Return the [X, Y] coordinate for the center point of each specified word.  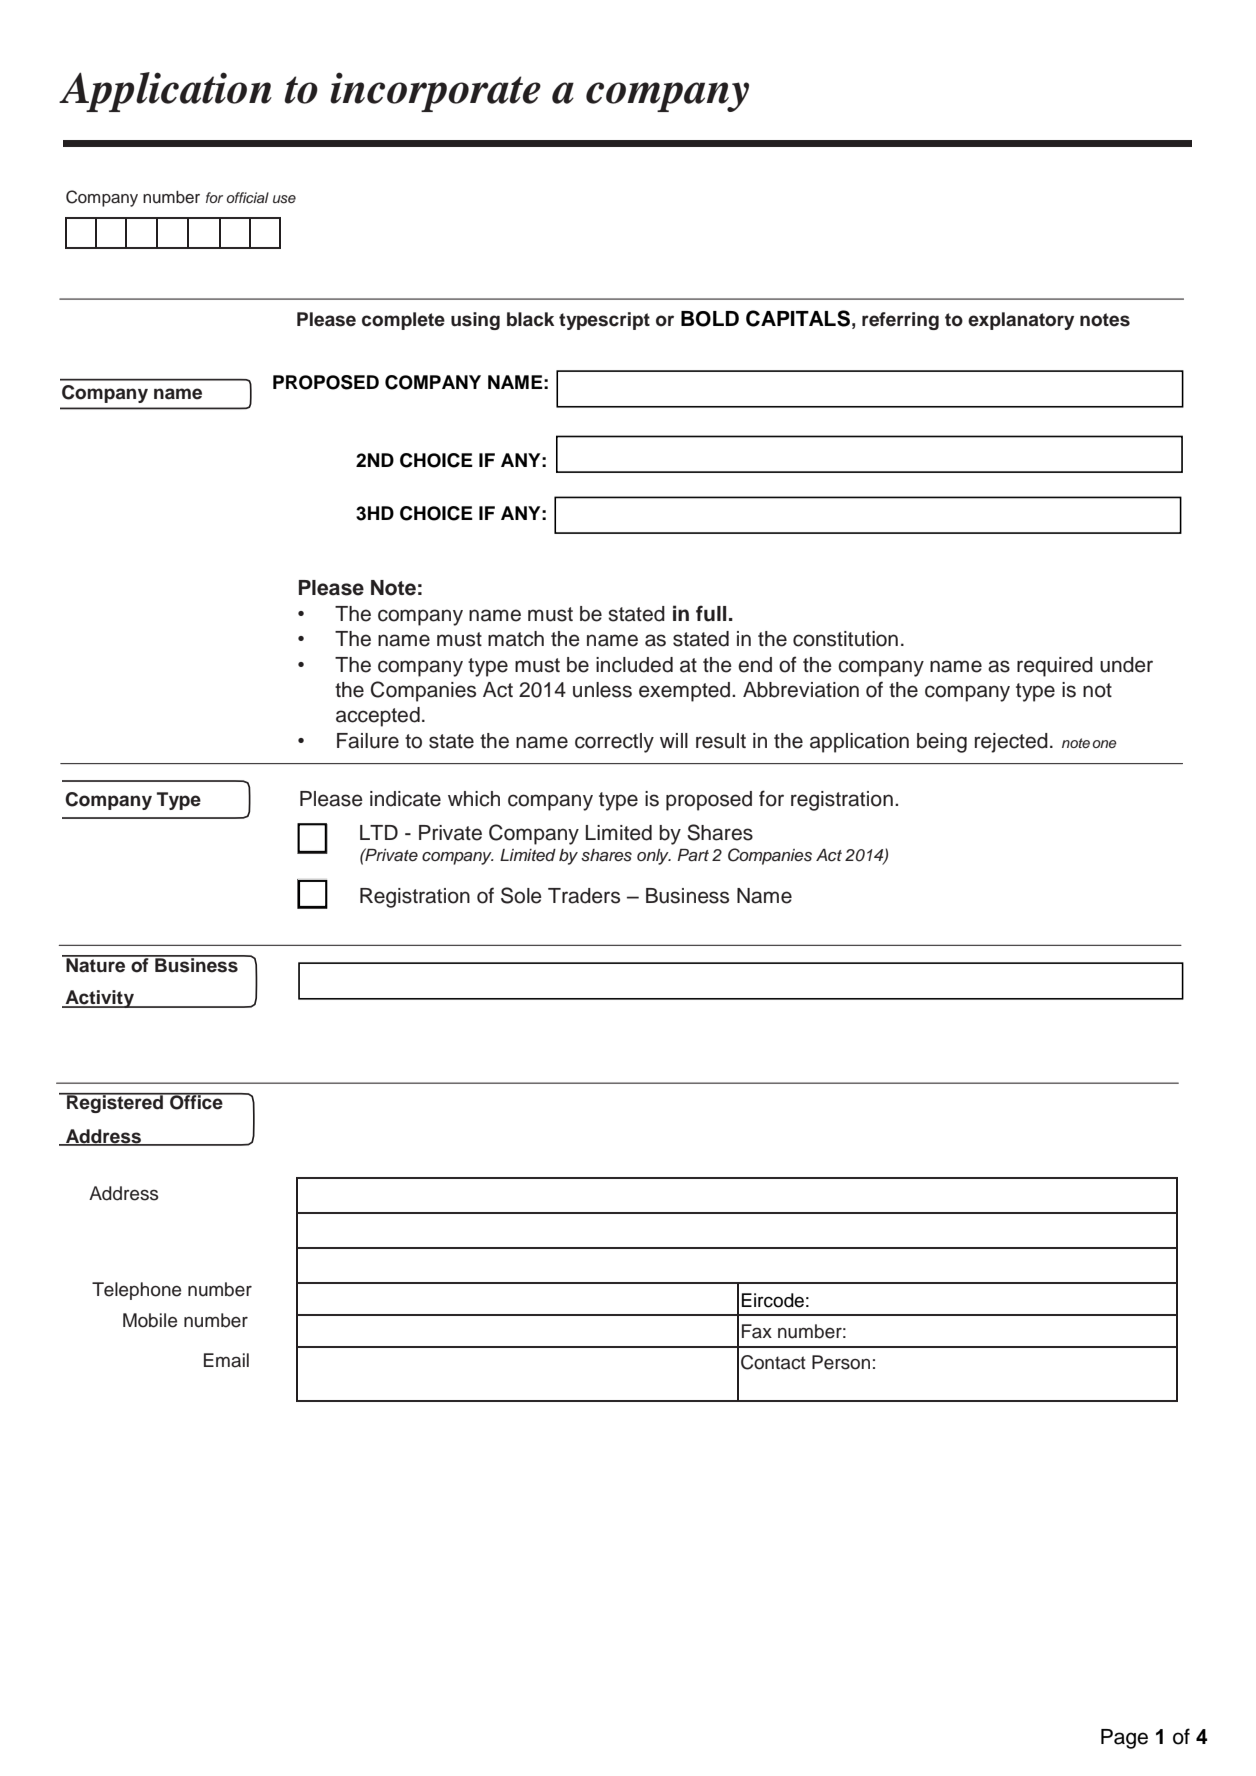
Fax [757, 1331]
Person [841, 1362]
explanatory [1021, 321]
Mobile [150, 1320]
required [1055, 667]
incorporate [435, 92]
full [711, 613]
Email [226, 1360]
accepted [378, 717]
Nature [96, 964]
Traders [584, 896]
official [248, 197]
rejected [1011, 743]
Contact [773, 1362]
